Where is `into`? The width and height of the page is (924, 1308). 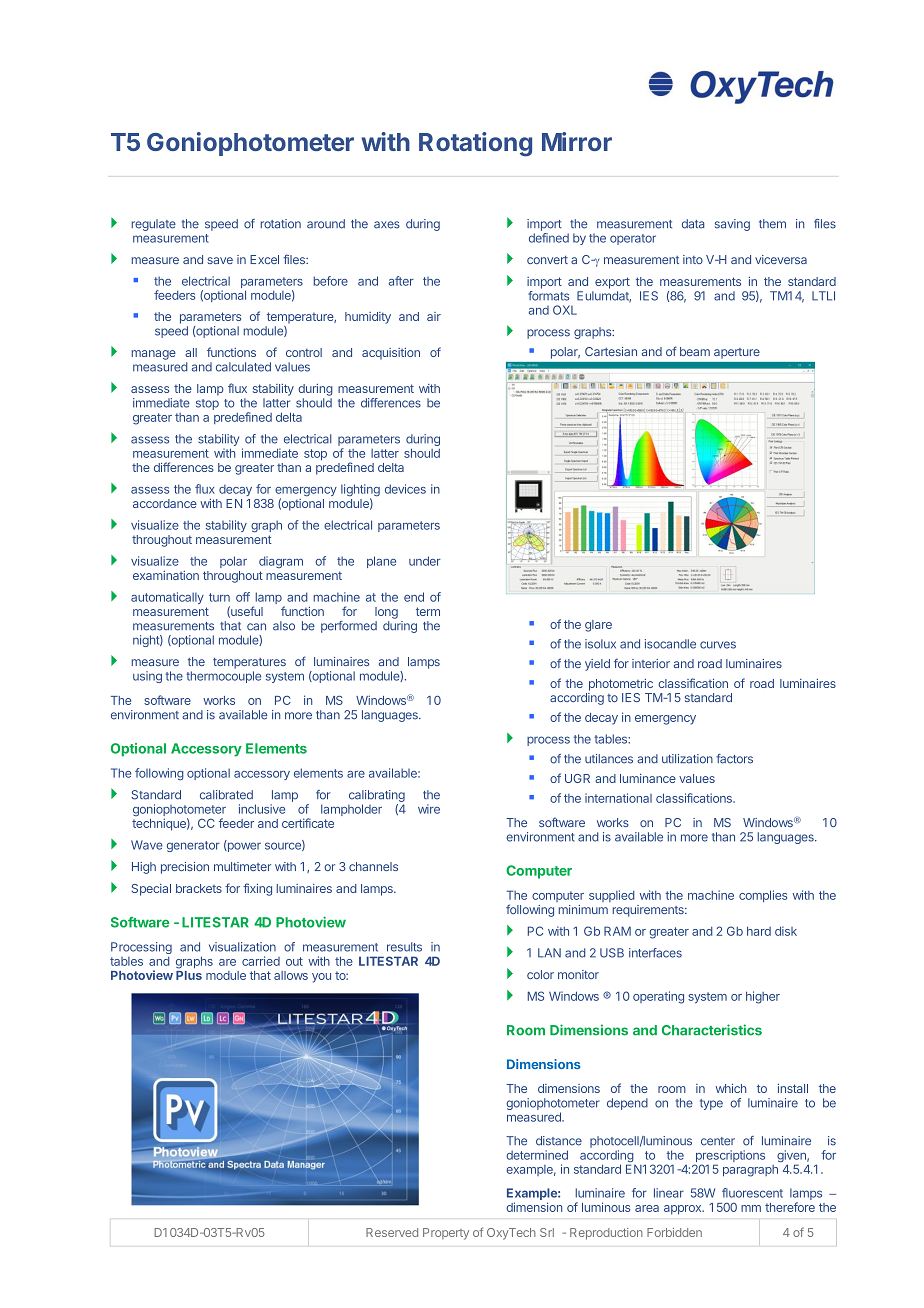
into is located at coordinates (693, 259).
